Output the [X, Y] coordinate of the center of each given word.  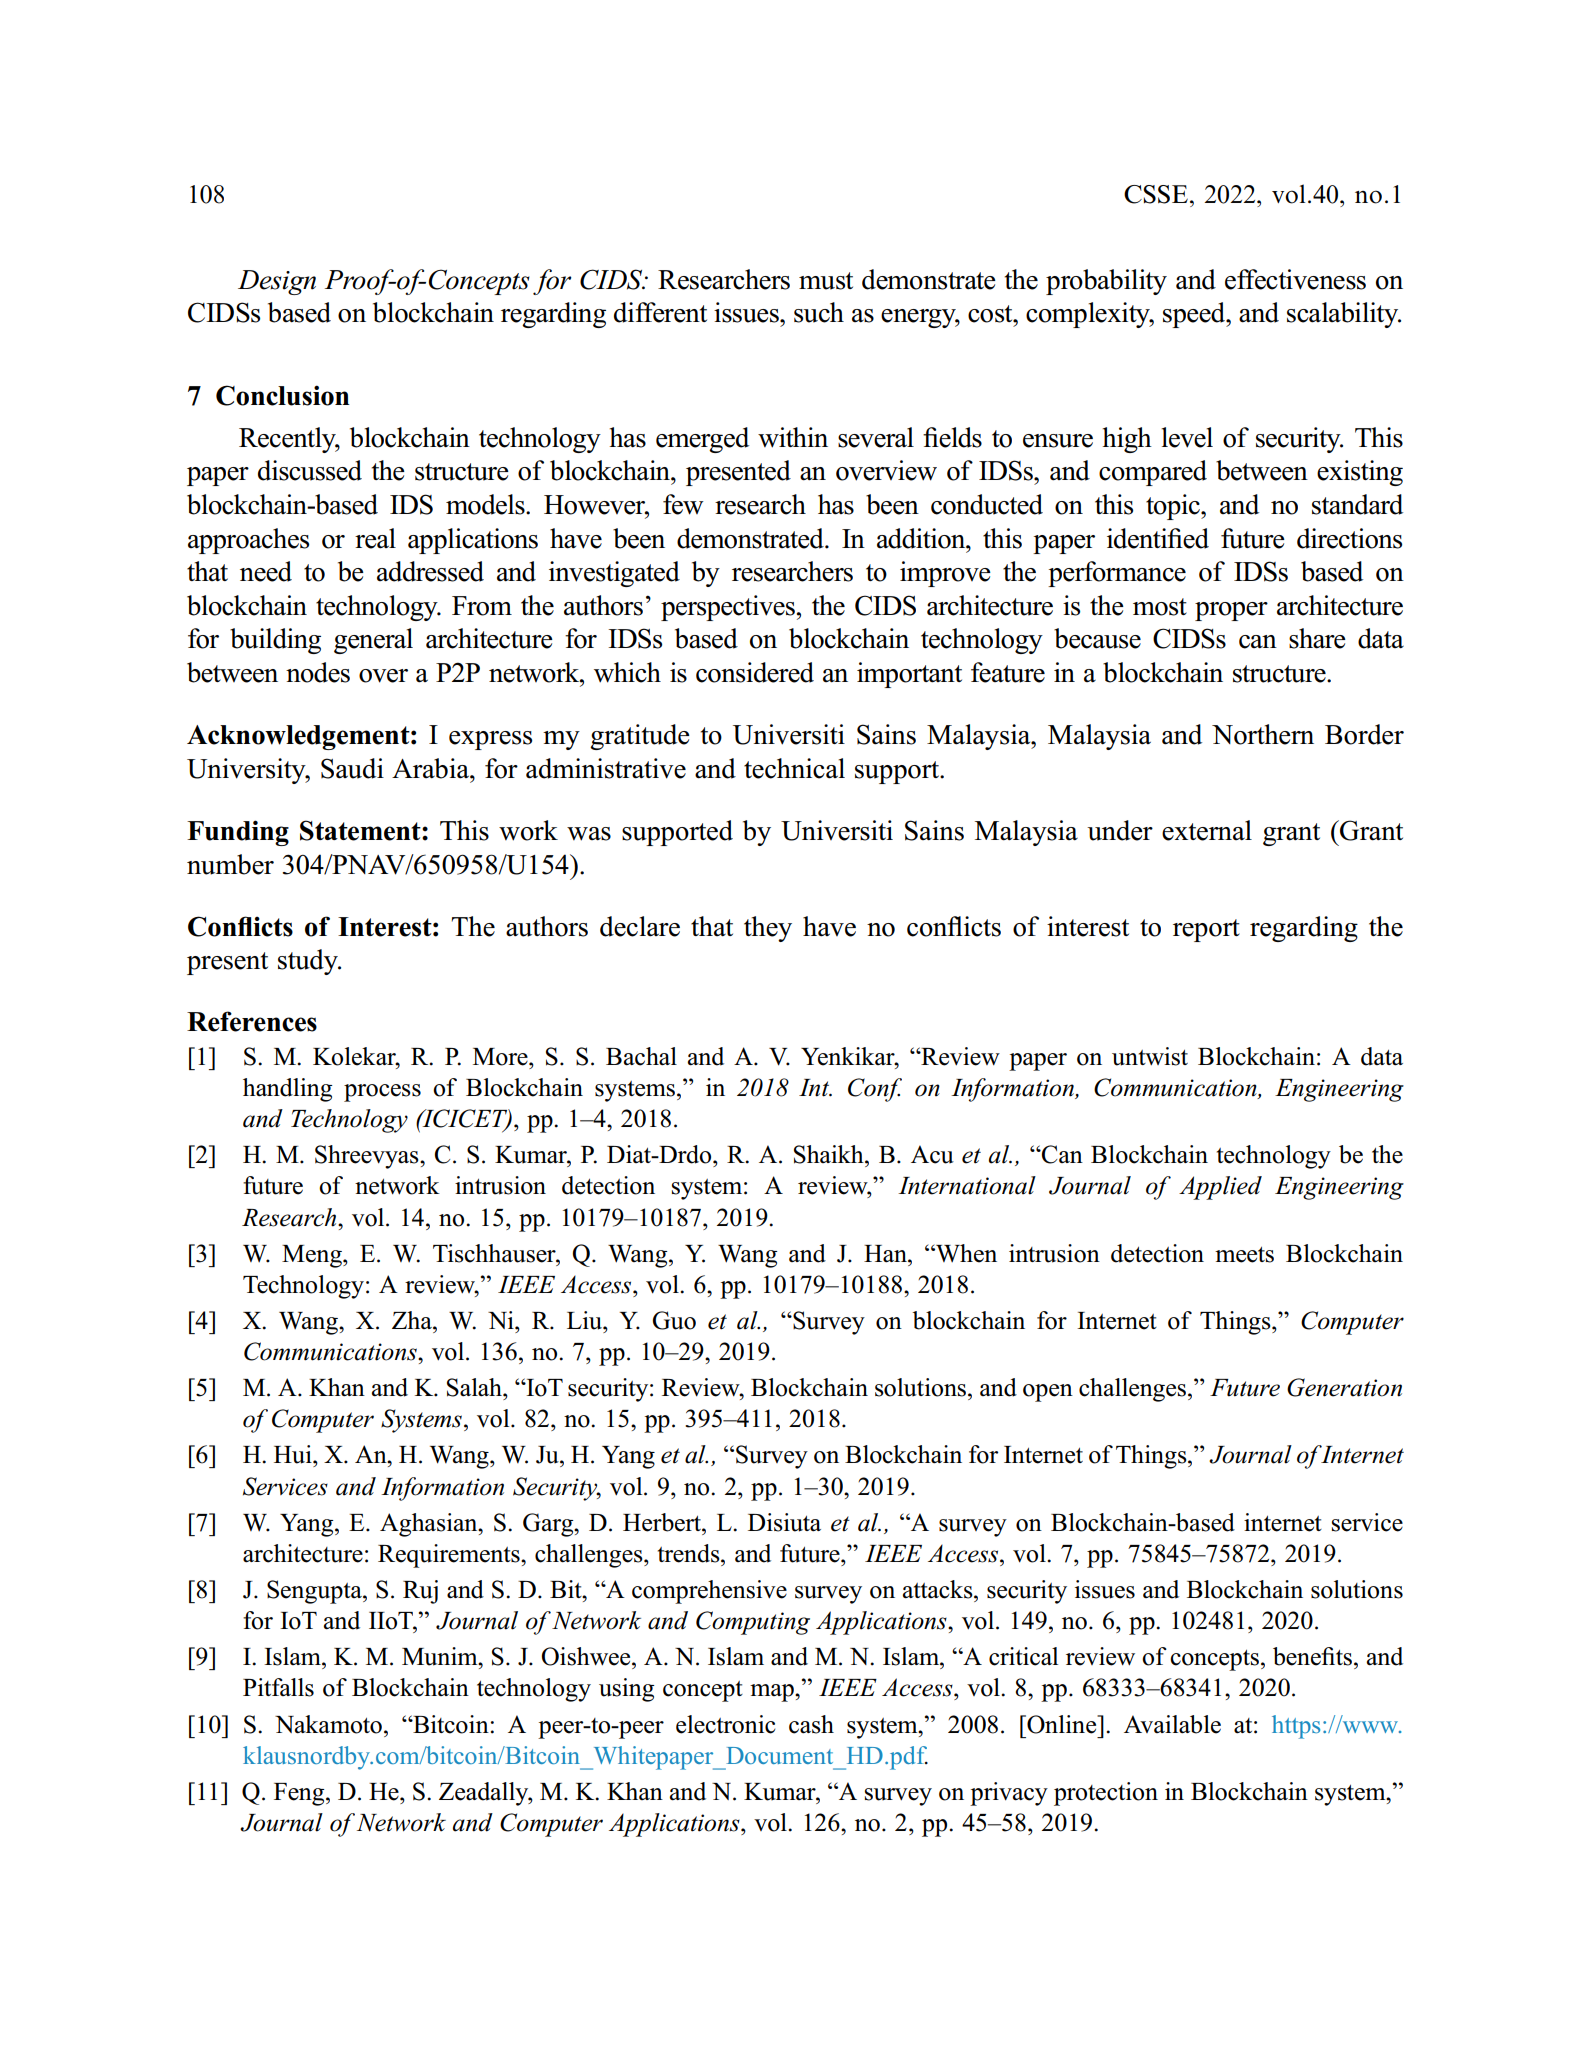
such [819, 312]
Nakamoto [328, 1724]
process [382, 1093]
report [1206, 930]
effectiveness [1295, 279]
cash [811, 1724]
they [768, 929]
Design [277, 282]
